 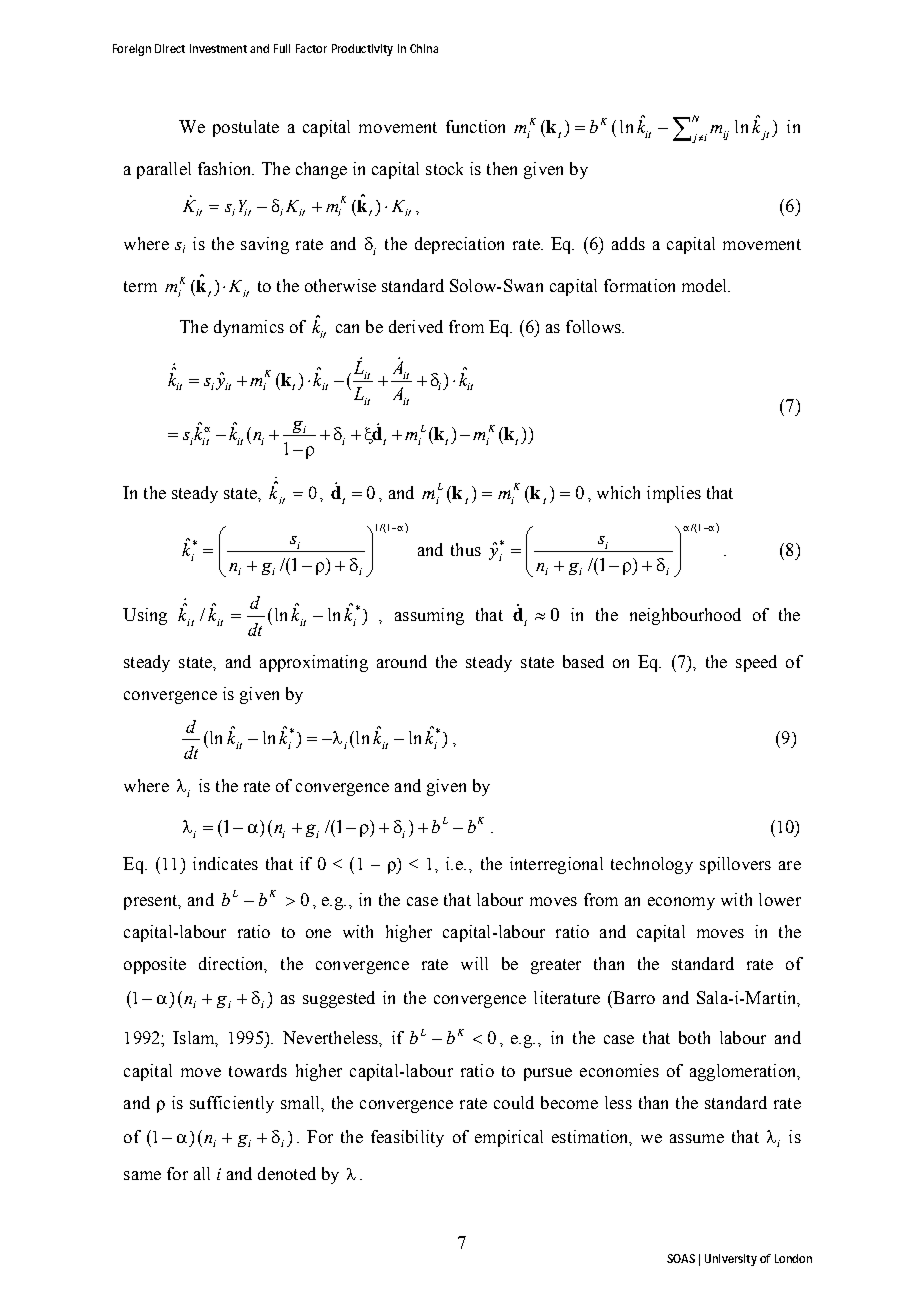 What do you see at coordinates (218, 48) in the document?
I see `Investment` at bounding box center [218, 48].
